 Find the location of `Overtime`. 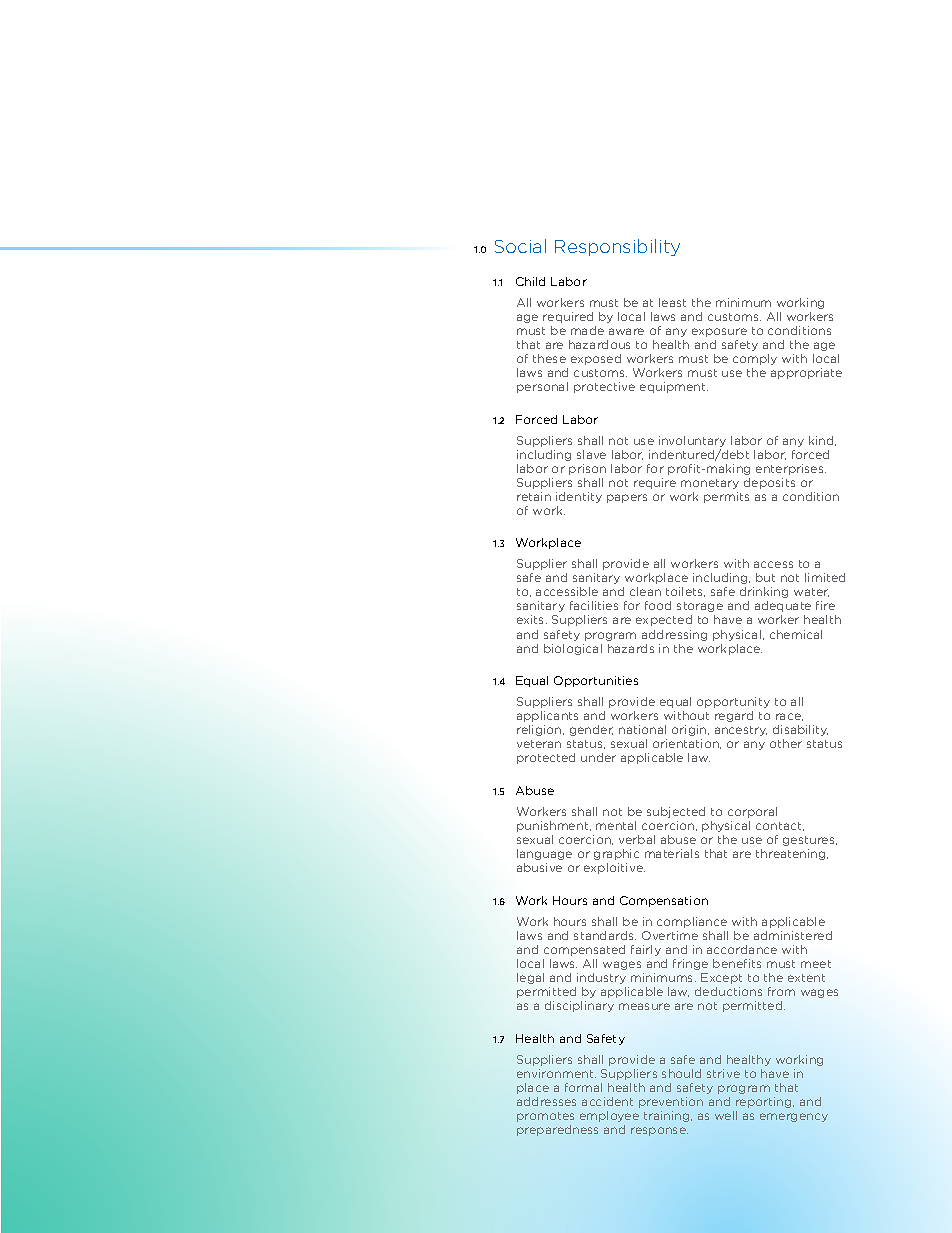

Overtime is located at coordinates (670, 935).
